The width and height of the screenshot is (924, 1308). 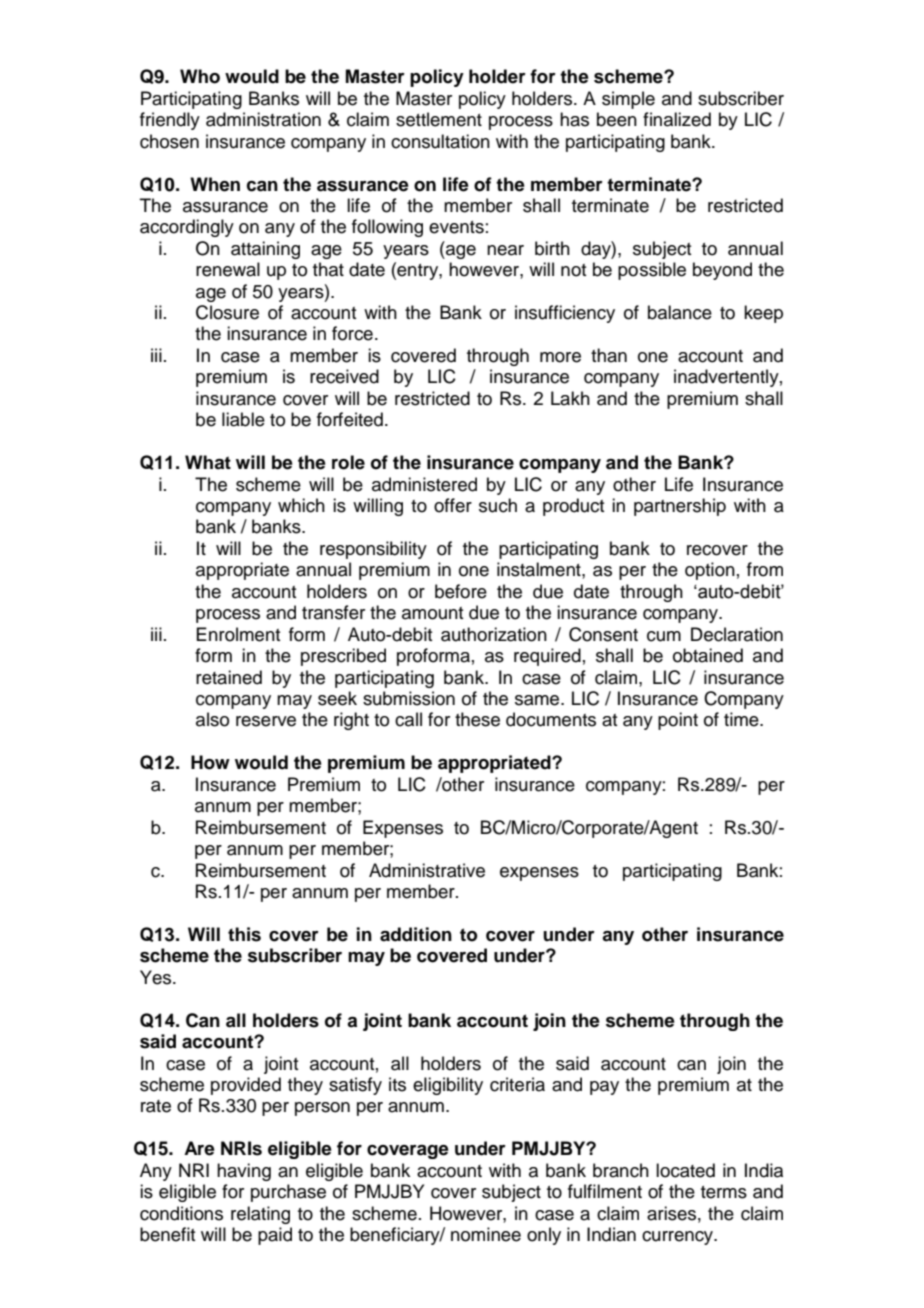 I want to click on option, so click(x=710, y=571).
